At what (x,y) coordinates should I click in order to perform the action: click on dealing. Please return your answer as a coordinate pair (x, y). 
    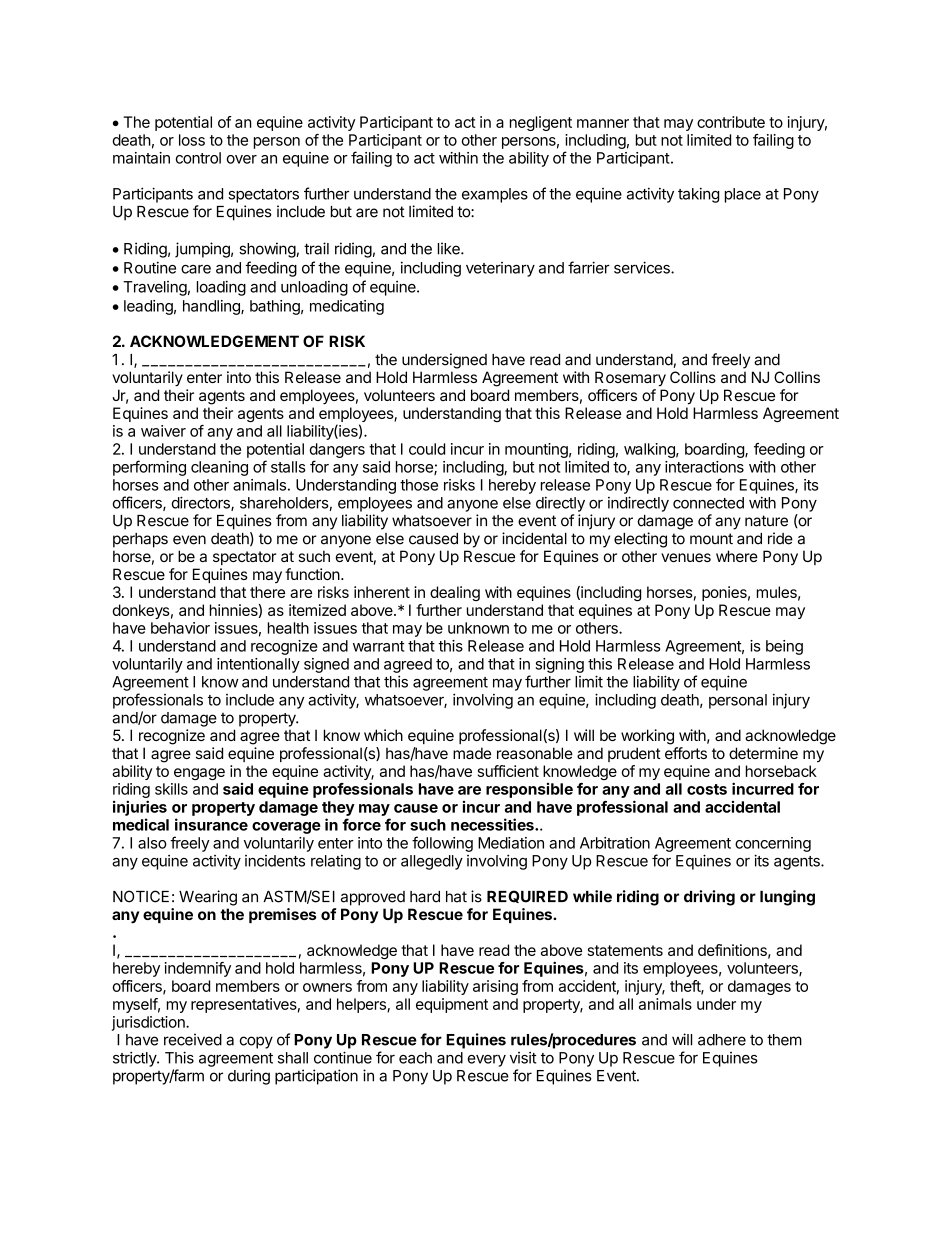
    Looking at the image, I should click on (455, 593).
